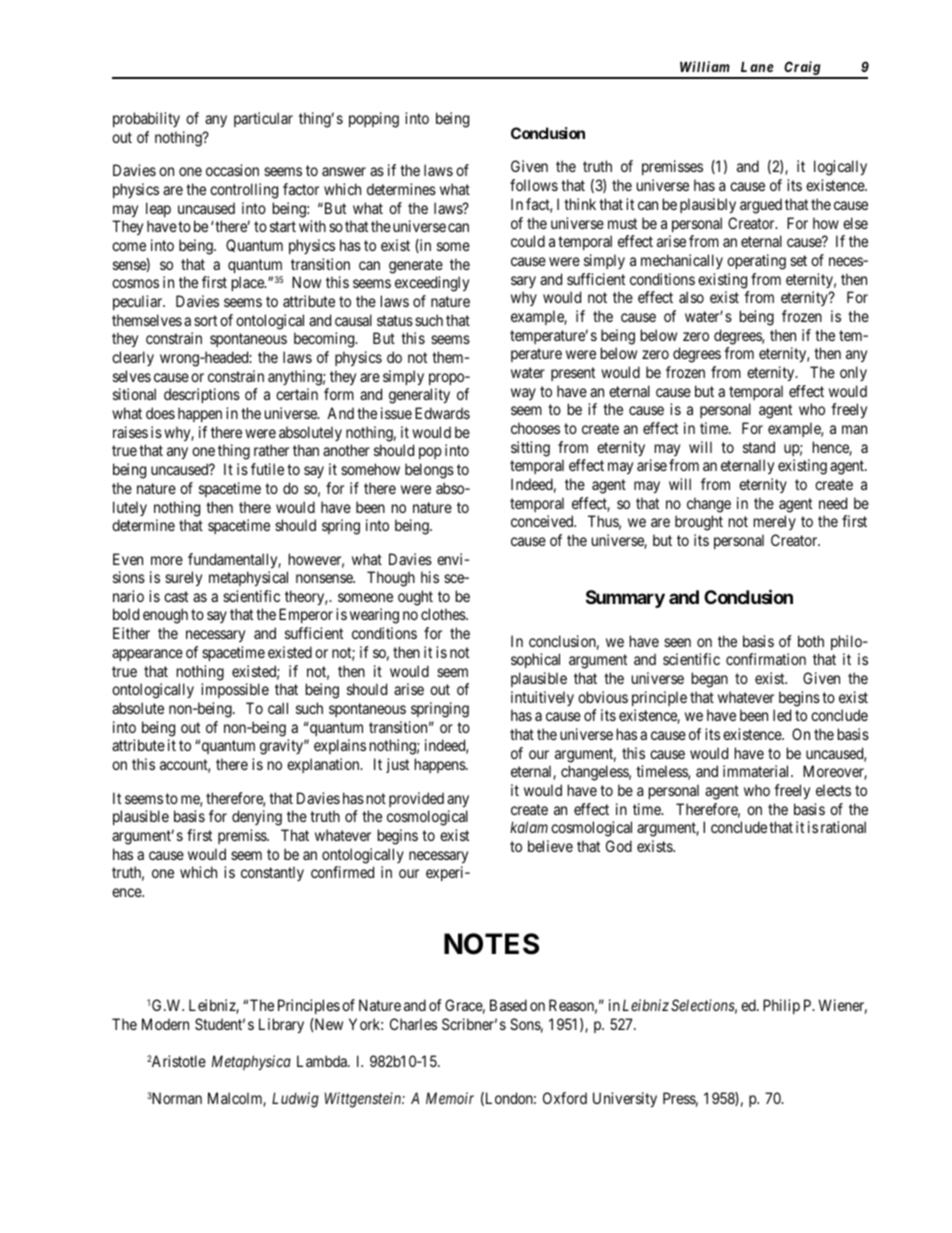 This screenshot has width=952, height=1233. I want to click on popping, so click(374, 120).
